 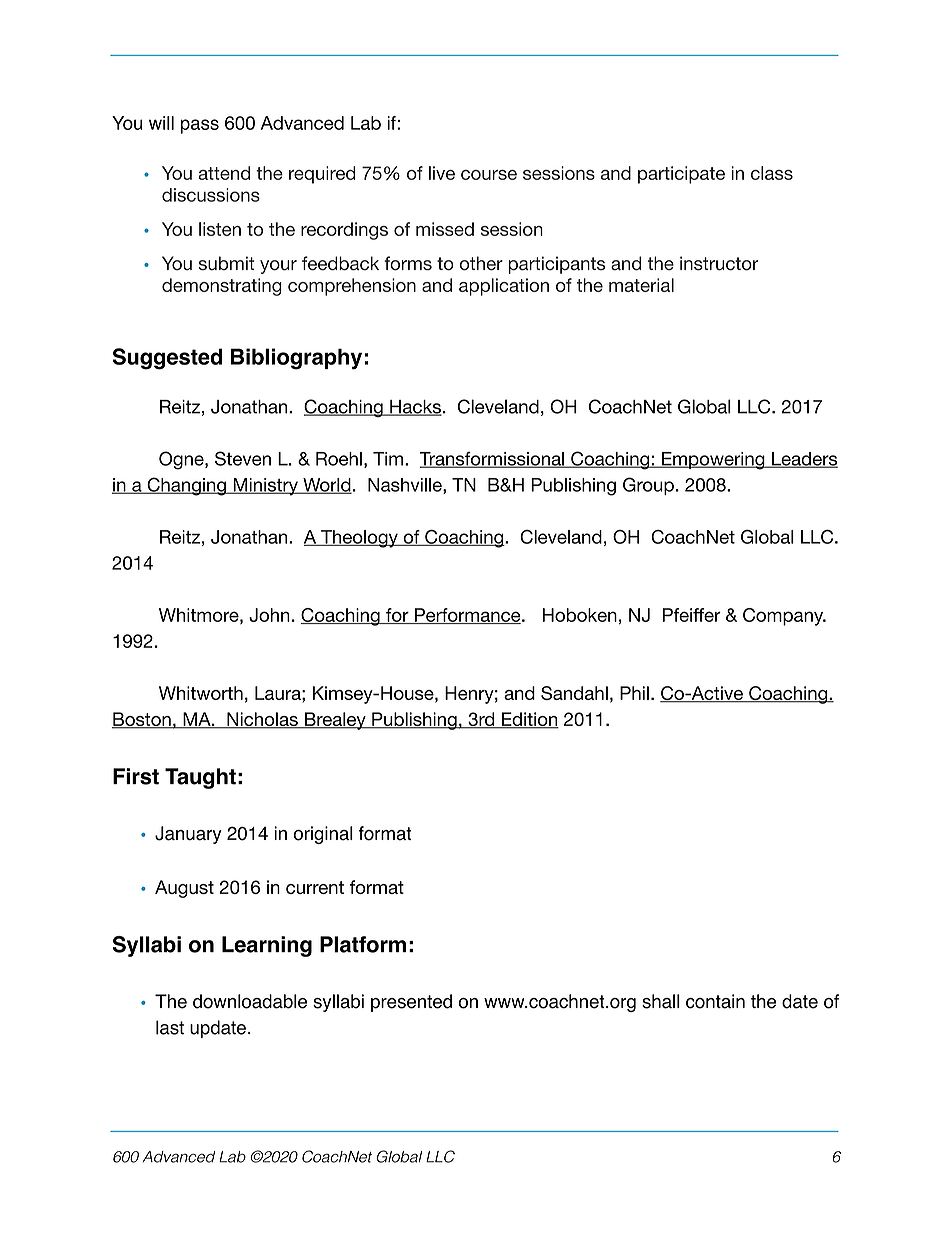 What do you see at coordinates (224, 173) in the screenshot?
I see `attend` at bounding box center [224, 173].
